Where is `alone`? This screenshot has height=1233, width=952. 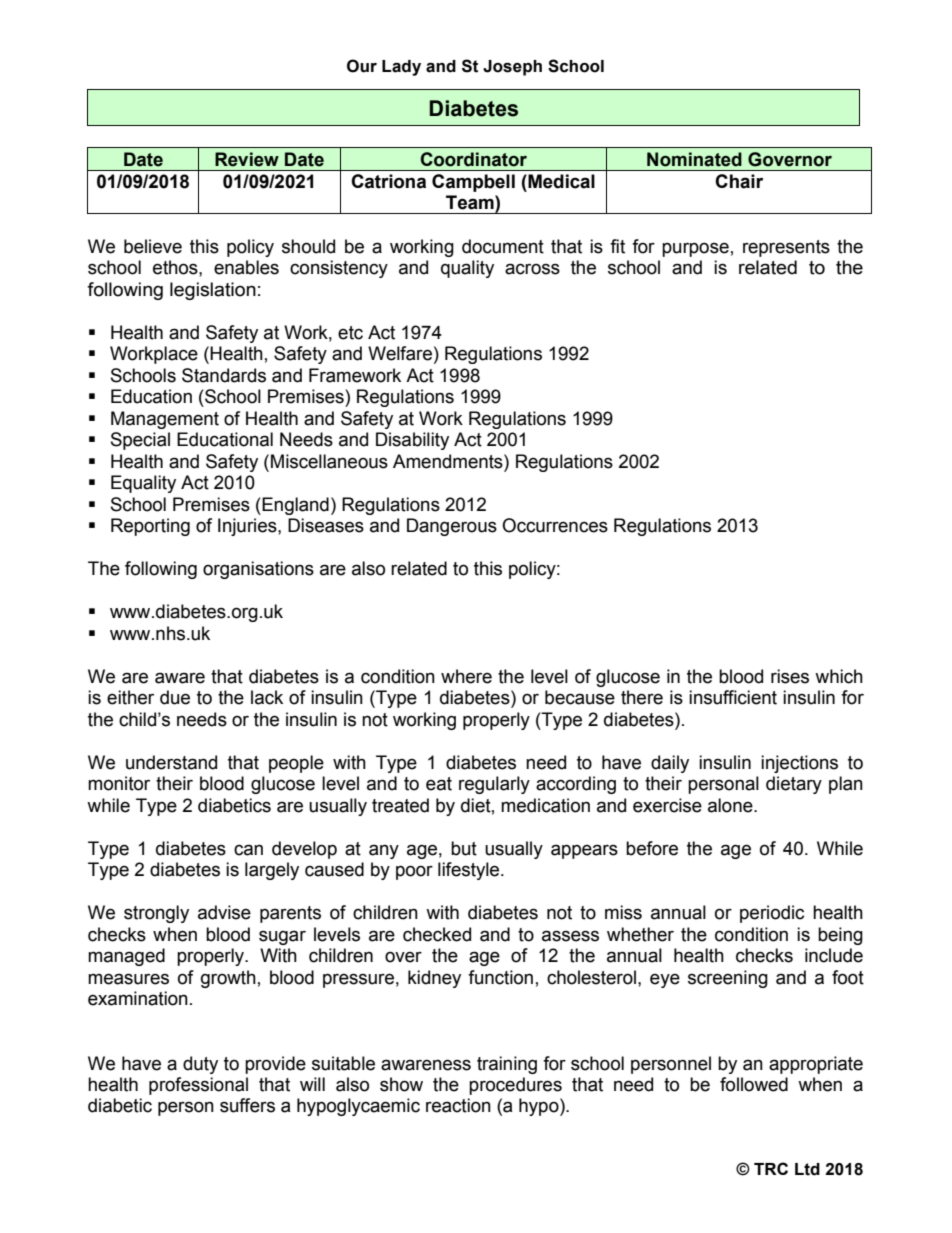
alone is located at coordinates (731, 805).
